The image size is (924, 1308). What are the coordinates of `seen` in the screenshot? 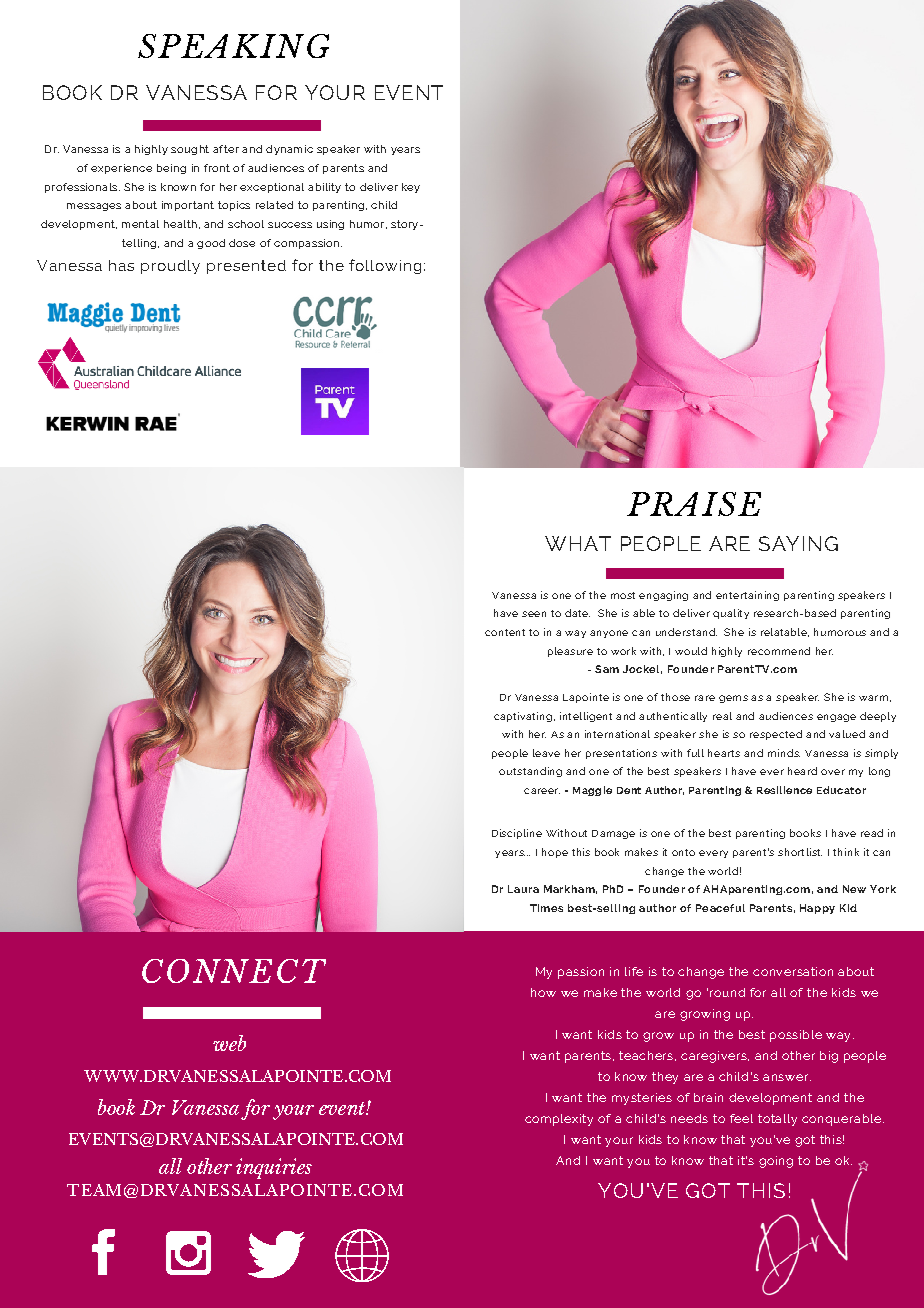 It's located at (534, 614).
